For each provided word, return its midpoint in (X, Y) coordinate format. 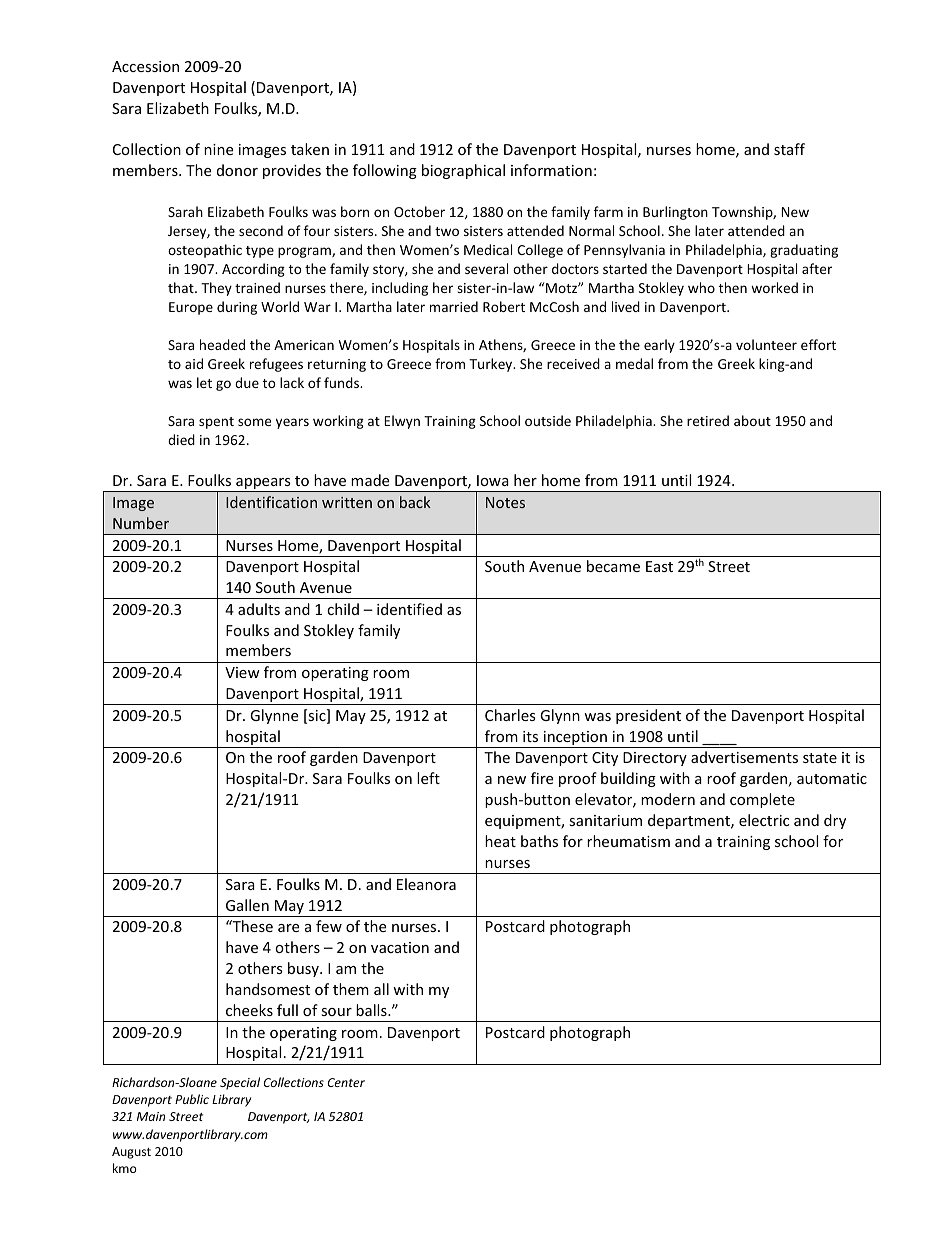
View (242, 672)
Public (192, 1099)
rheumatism (628, 841)
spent (216, 423)
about (752, 420)
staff (789, 149)
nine (218, 149)
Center (346, 1082)
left (428, 778)
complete (762, 800)
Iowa (493, 480)
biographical (463, 171)
